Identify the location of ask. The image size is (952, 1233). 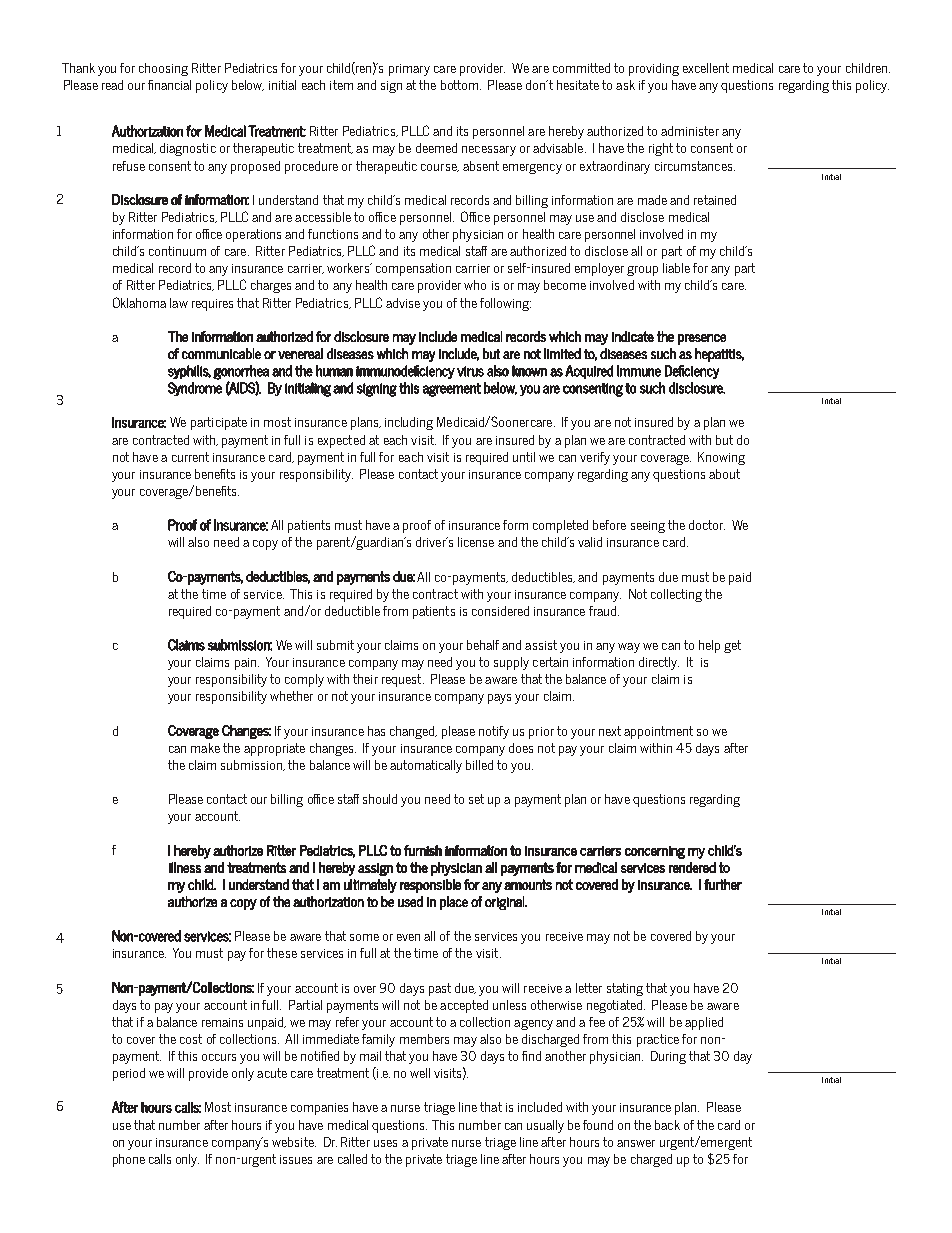
(625, 85).
